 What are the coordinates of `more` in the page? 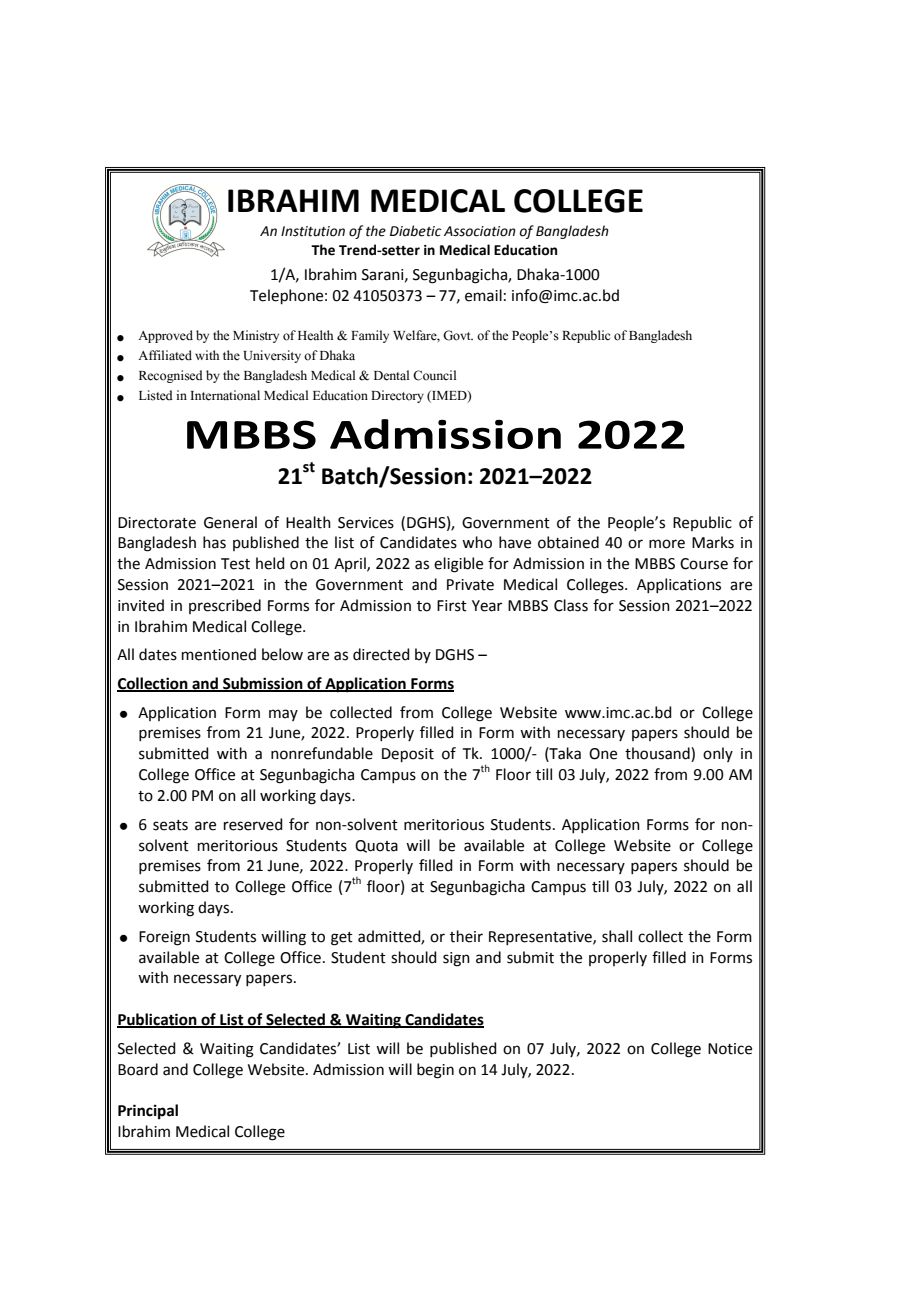 It's located at (667, 544).
